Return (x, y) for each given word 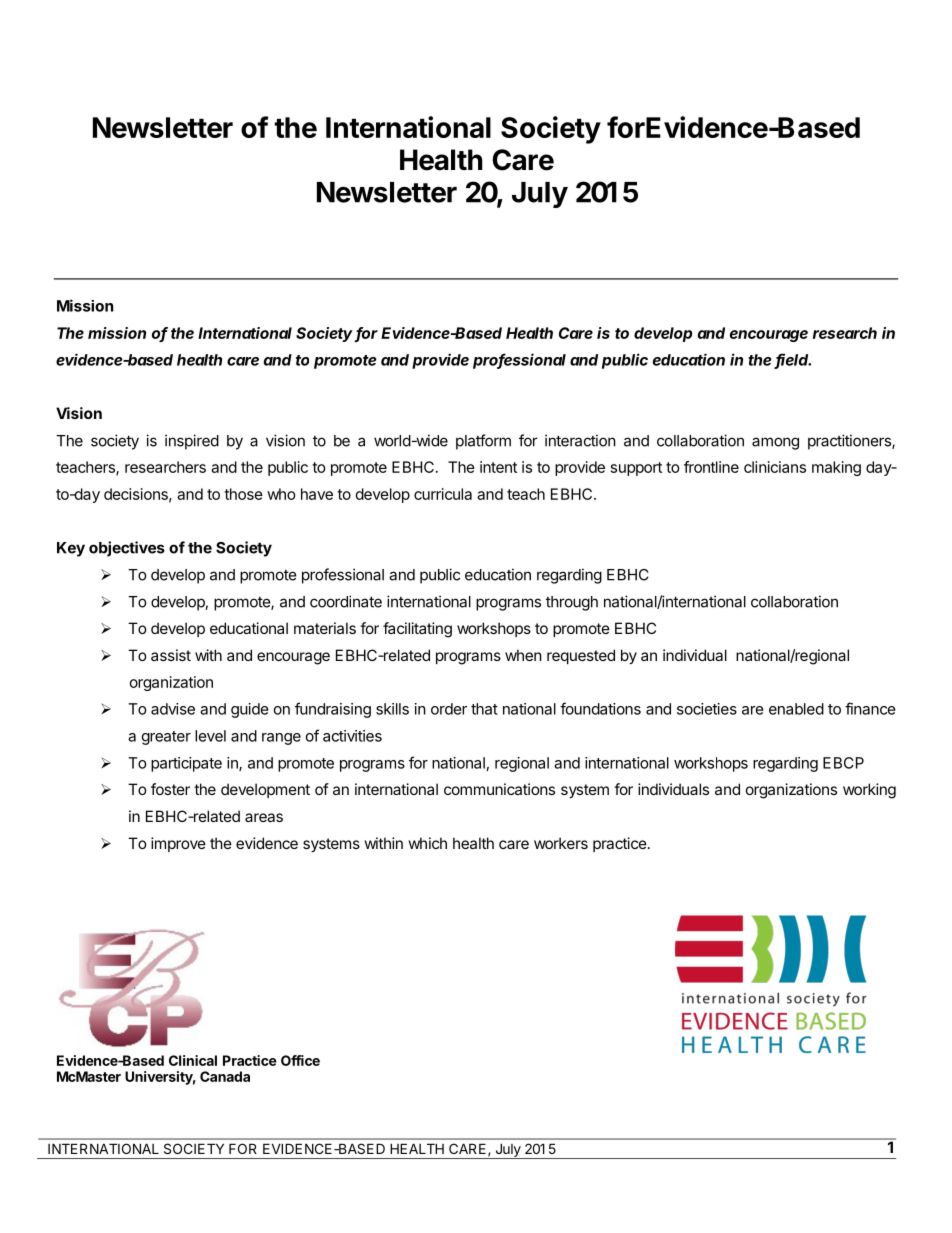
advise (173, 709)
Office (300, 1060)
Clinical (193, 1060)
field (793, 360)
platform (483, 442)
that (484, 709)
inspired (192, 442)
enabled (796, 709)
